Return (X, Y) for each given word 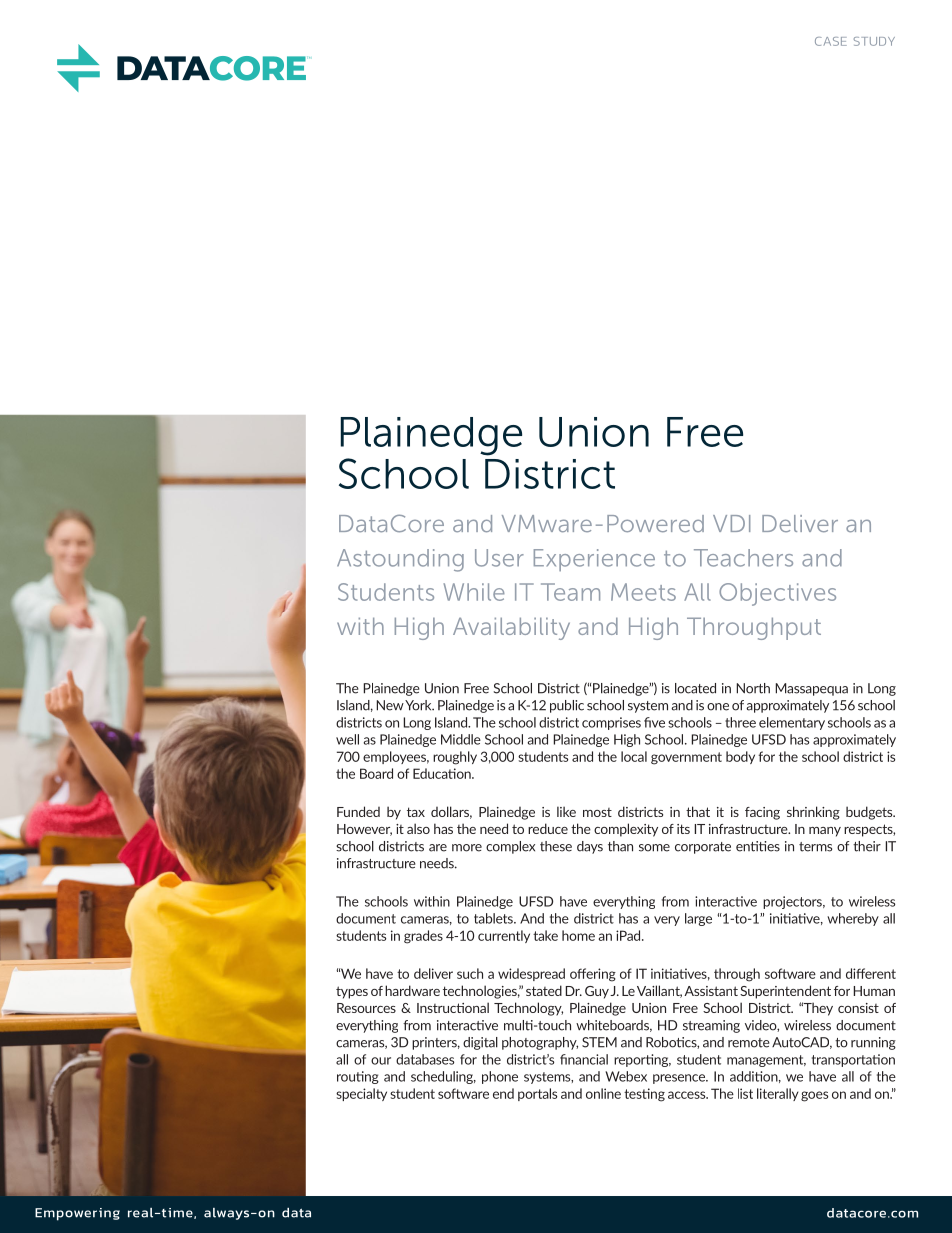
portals (537, 1094)
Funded (358, 811)
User (499, 558)
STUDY (874, 41)
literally (778, 1094)
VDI (731, 523)
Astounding (400, 560)
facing (762, 813)
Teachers (743, 558)
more (467, 848)
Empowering (77, 1214)
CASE (831, 41)
